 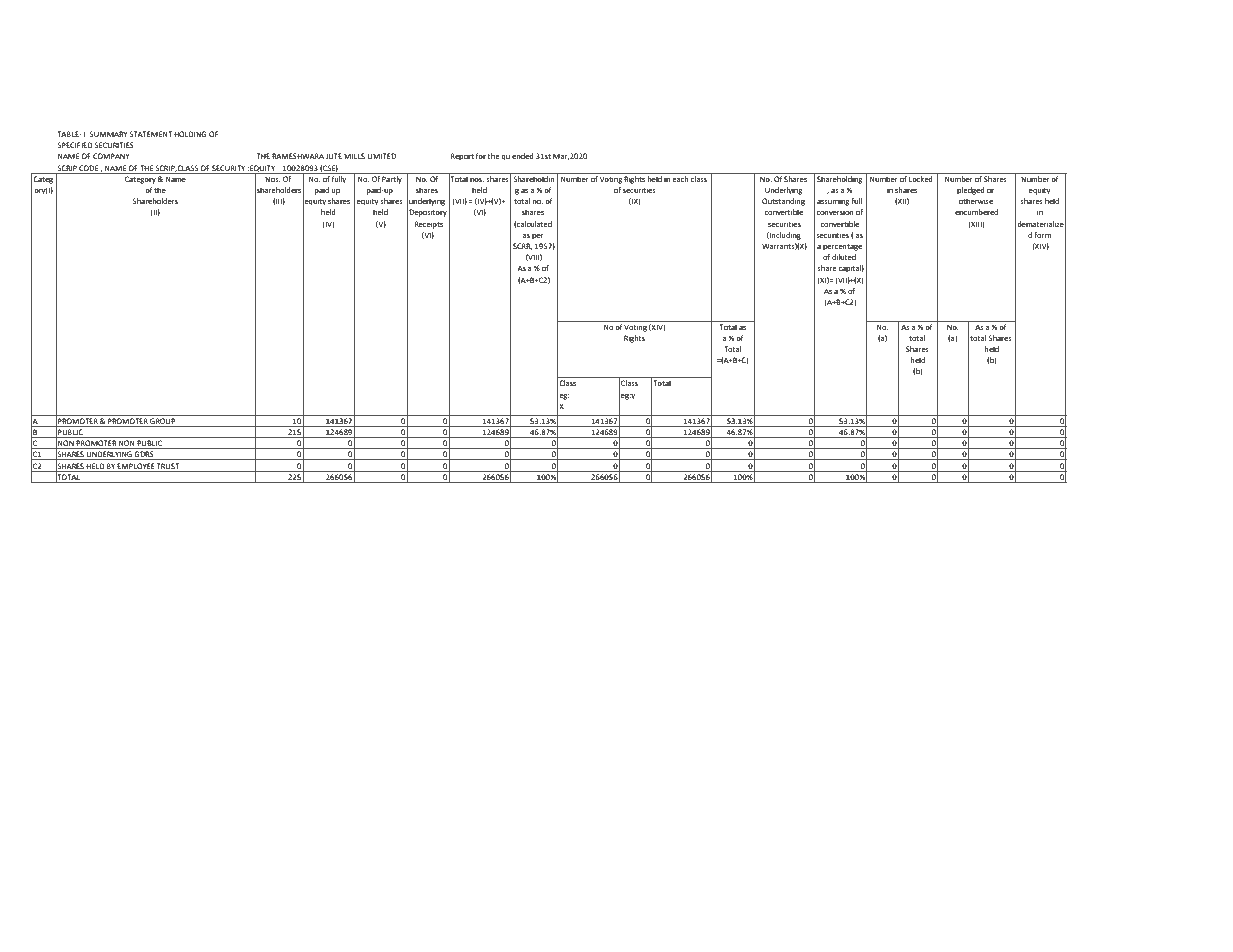 I want to click on SECURITY, so click(x=228, y=168).
